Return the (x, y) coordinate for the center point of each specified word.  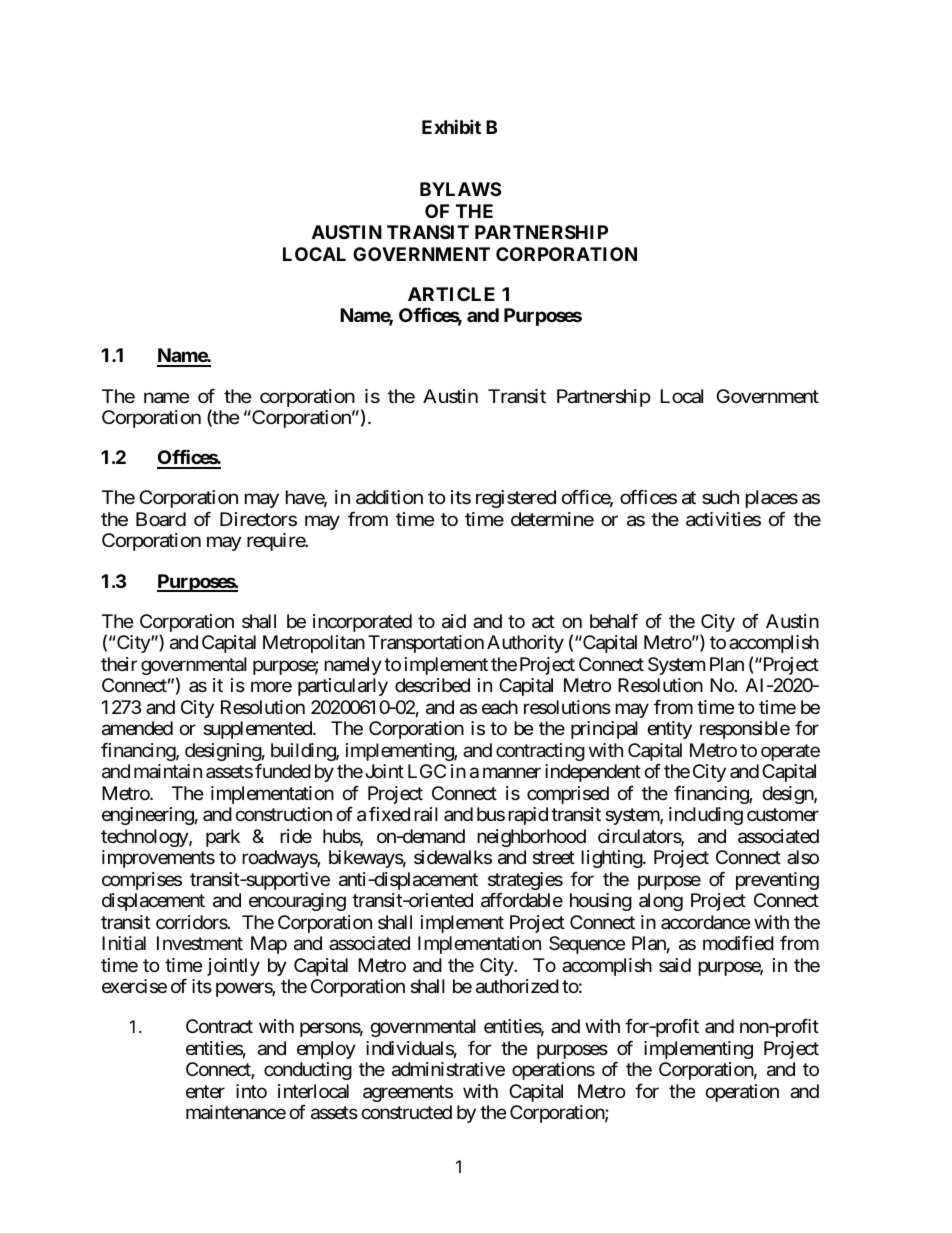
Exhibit (451, 126)
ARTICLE (451, 294)
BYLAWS (460, 189)
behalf (614, 621)
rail (426, 814)
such (720, 497)
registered (516, 499)
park (223, 838)
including (706, 816)
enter (205, 1091)
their (119, 664)
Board (161, 519)
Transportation (426, 644)
